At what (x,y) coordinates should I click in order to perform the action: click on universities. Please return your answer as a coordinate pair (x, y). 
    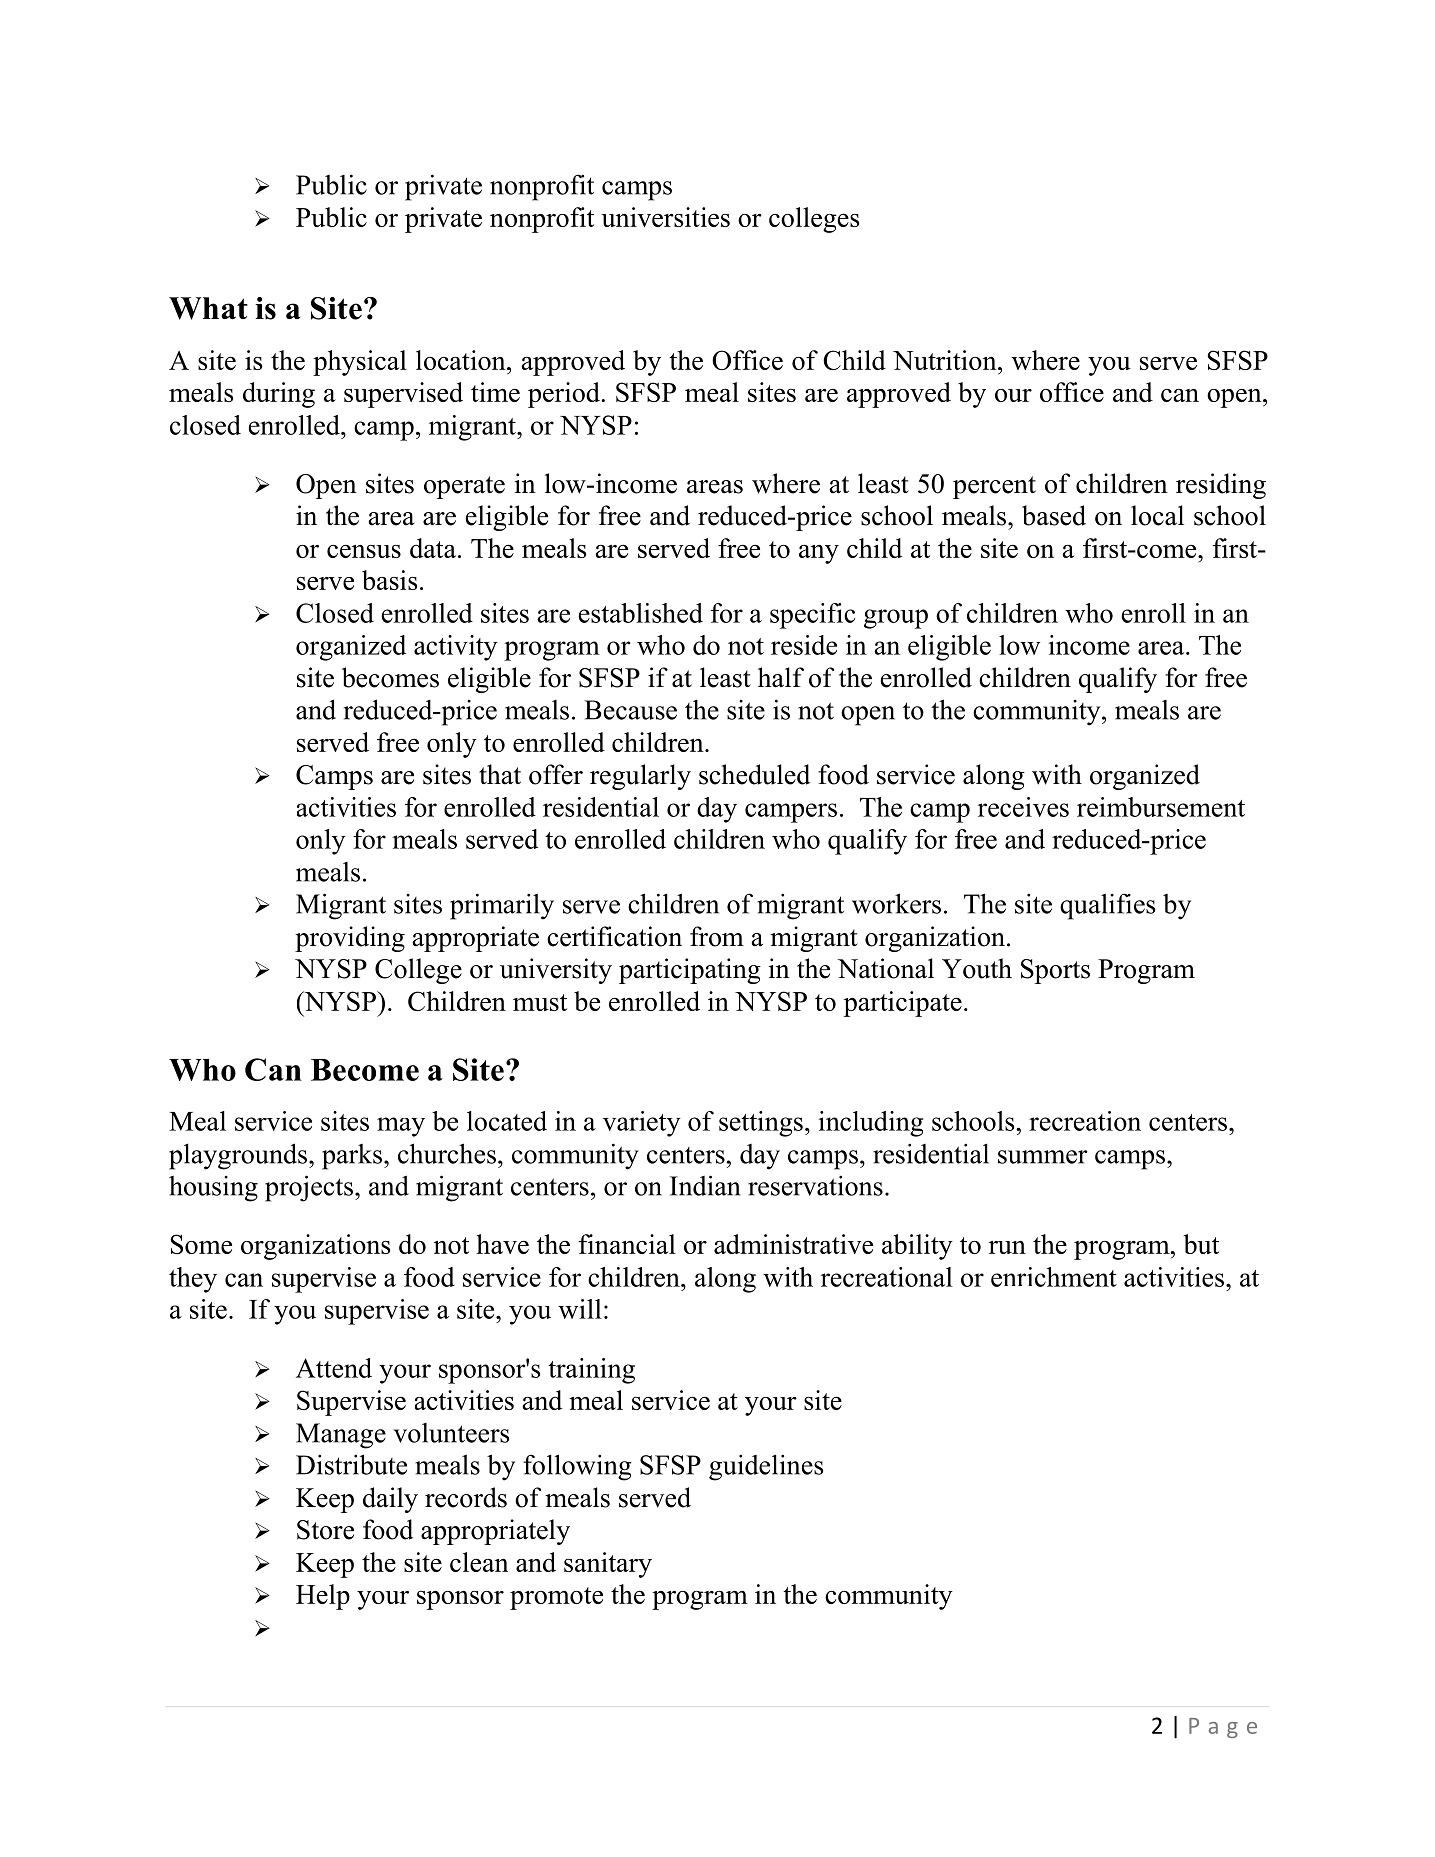
    Looking at the image, I should click on (665, 217).
